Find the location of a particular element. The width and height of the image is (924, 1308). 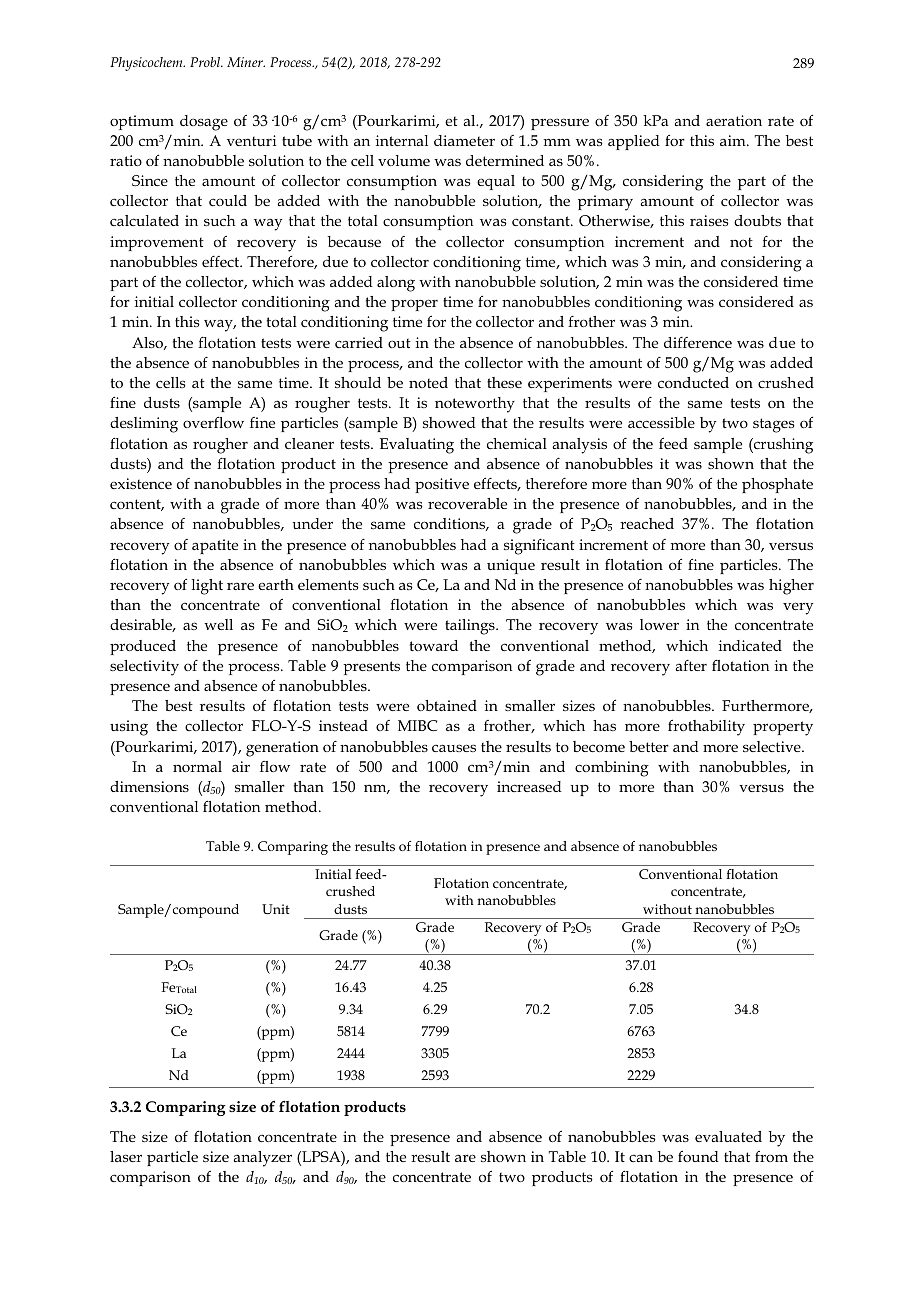

increased is located at coordinates (529, 786).
